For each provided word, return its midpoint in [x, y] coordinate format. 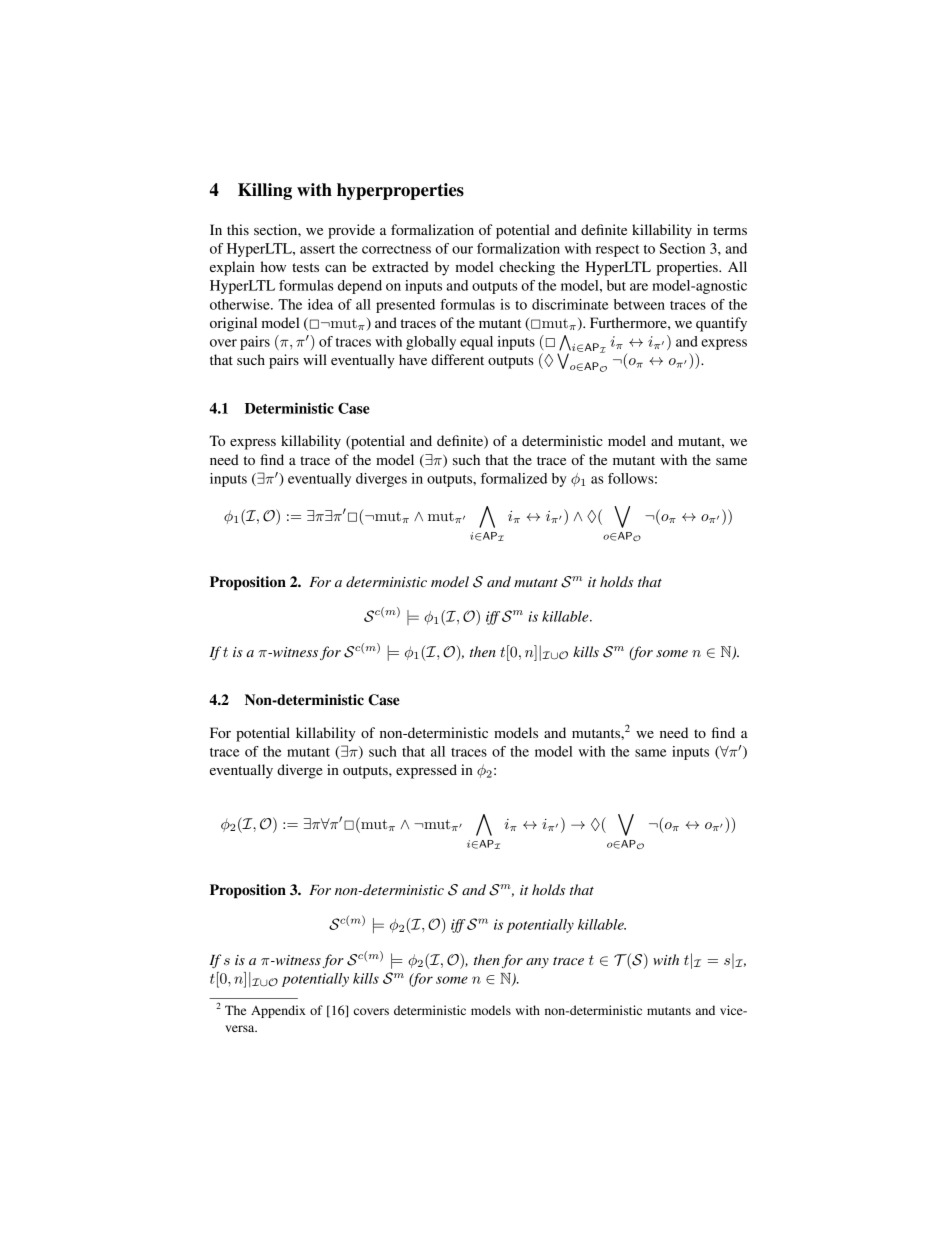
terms [730, 230]
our [462, 250]
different [457, 359]
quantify [721, 324]
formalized [514, 478]
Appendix [278, 1011]
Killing [265, 191]
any [537, 963]
